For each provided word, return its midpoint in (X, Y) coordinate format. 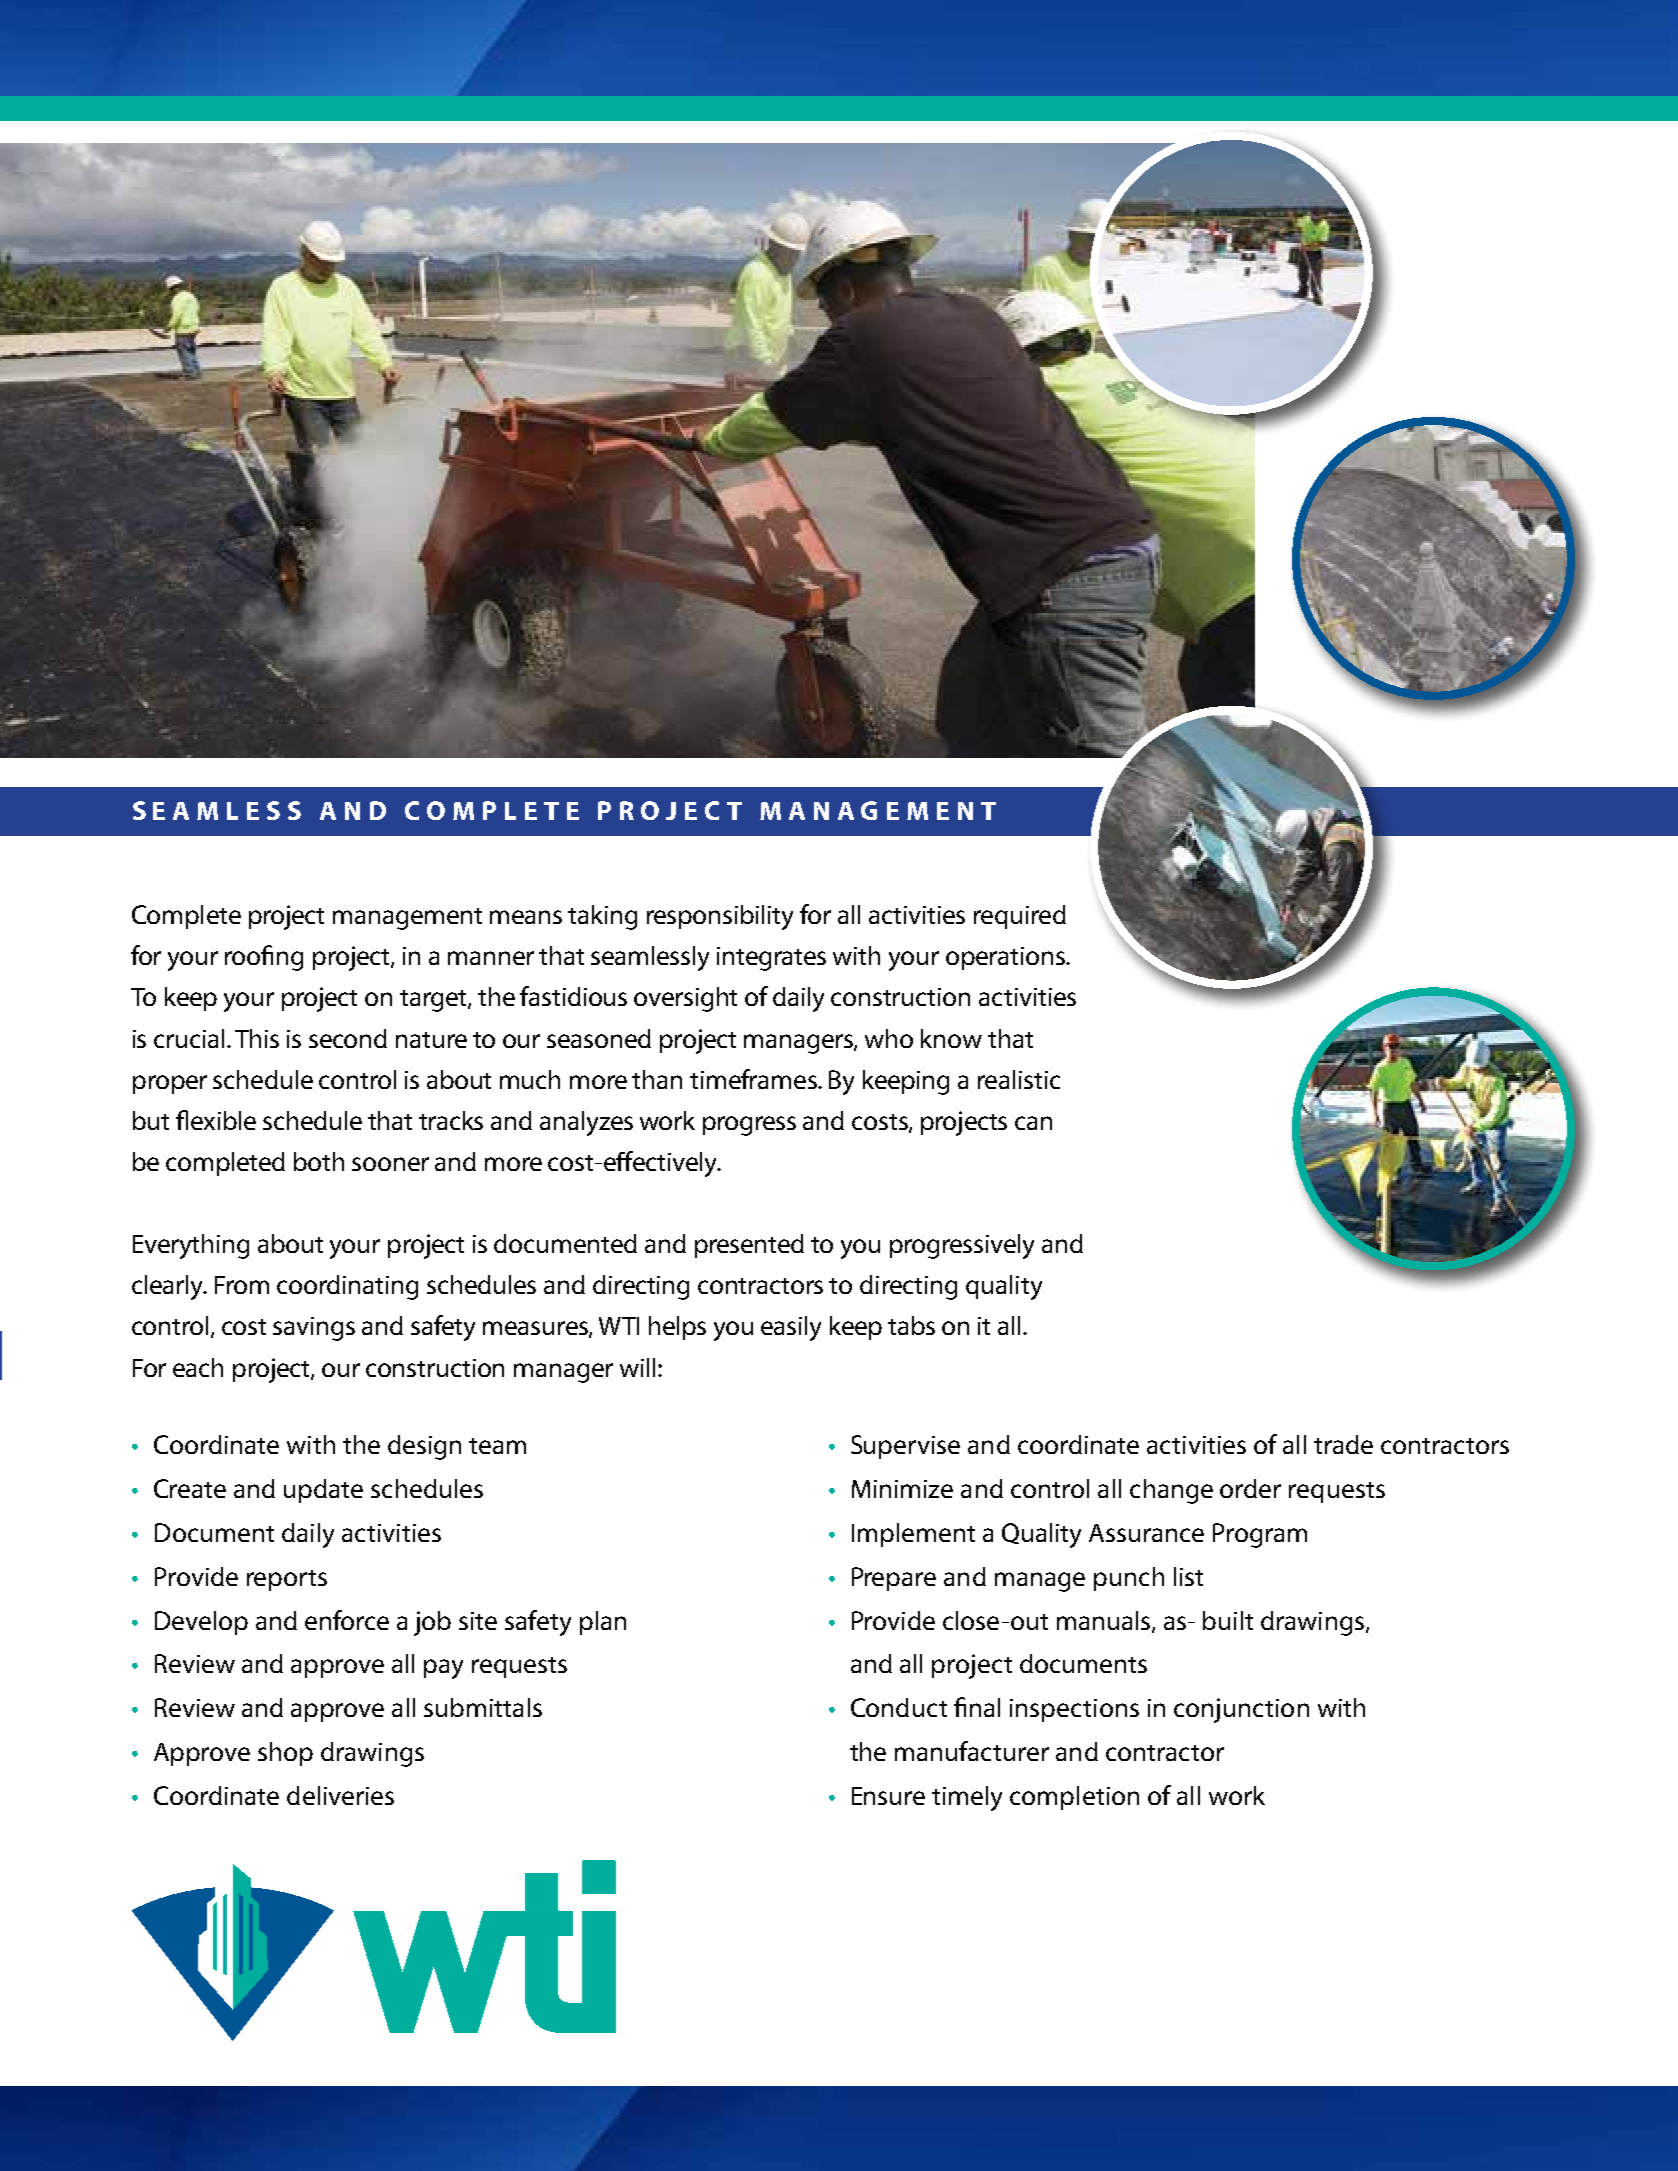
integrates (771, 959)
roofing (264, 958)
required (1020, 917)
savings (314, 1329)
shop (285, 1754)
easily (791, 1328)
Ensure (888, 1796)
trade (1343, 1444)
